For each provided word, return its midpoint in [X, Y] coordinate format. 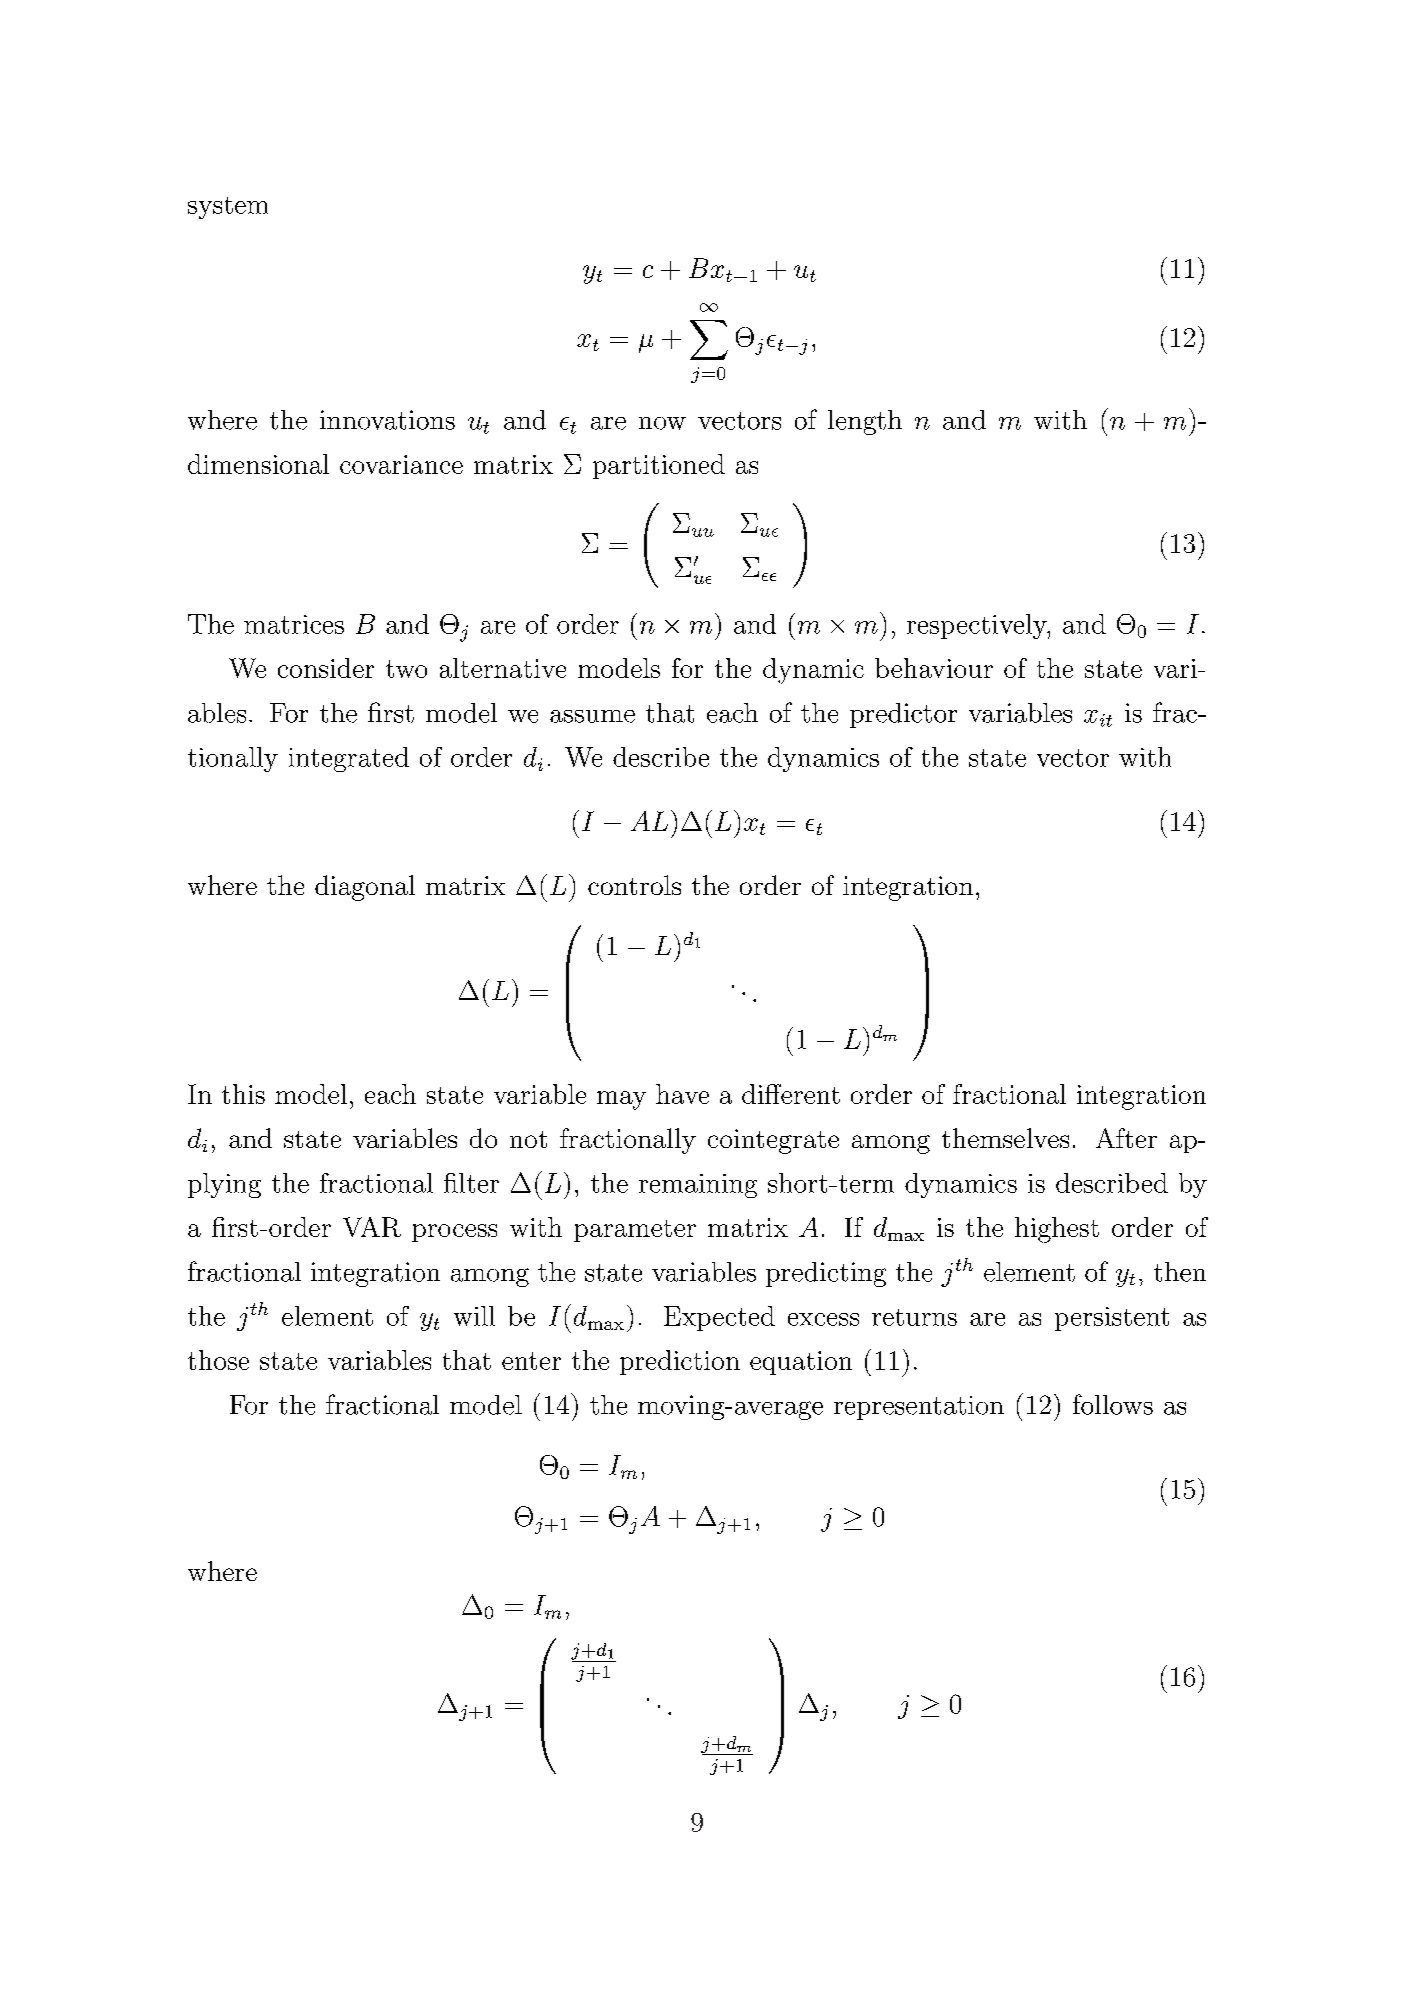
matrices [294, 624]
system [228, 208]
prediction [680, 1362]
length [865, 422]
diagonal [365, 888]
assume [592, 716]
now [662, 423]
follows [1113, 1404]
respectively [978, 626]
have [682, 1094]
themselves [1005, 1138]
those [218, 1360]
